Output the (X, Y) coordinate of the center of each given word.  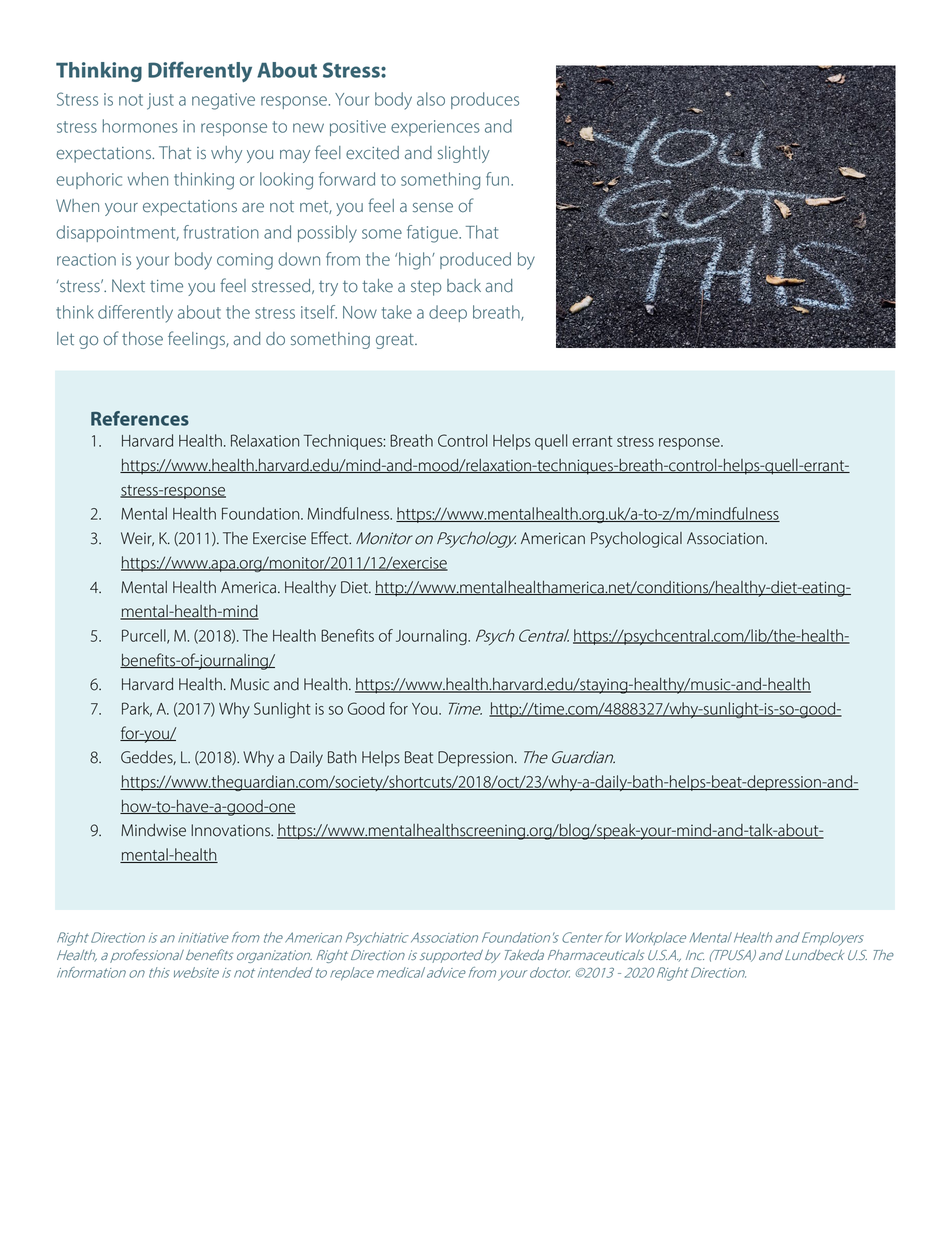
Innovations (231, 830)
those (142, 339)
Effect (331, 538)
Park (137, 709)
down (299, 259)
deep (448, 313)
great (396, 341)
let (65, 338)
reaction (86, 259)
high (416, 261)
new (308, 128)
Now (360, 312)
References (140, 418)
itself (319, 312)
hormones (140, 126)
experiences (435, 128)
